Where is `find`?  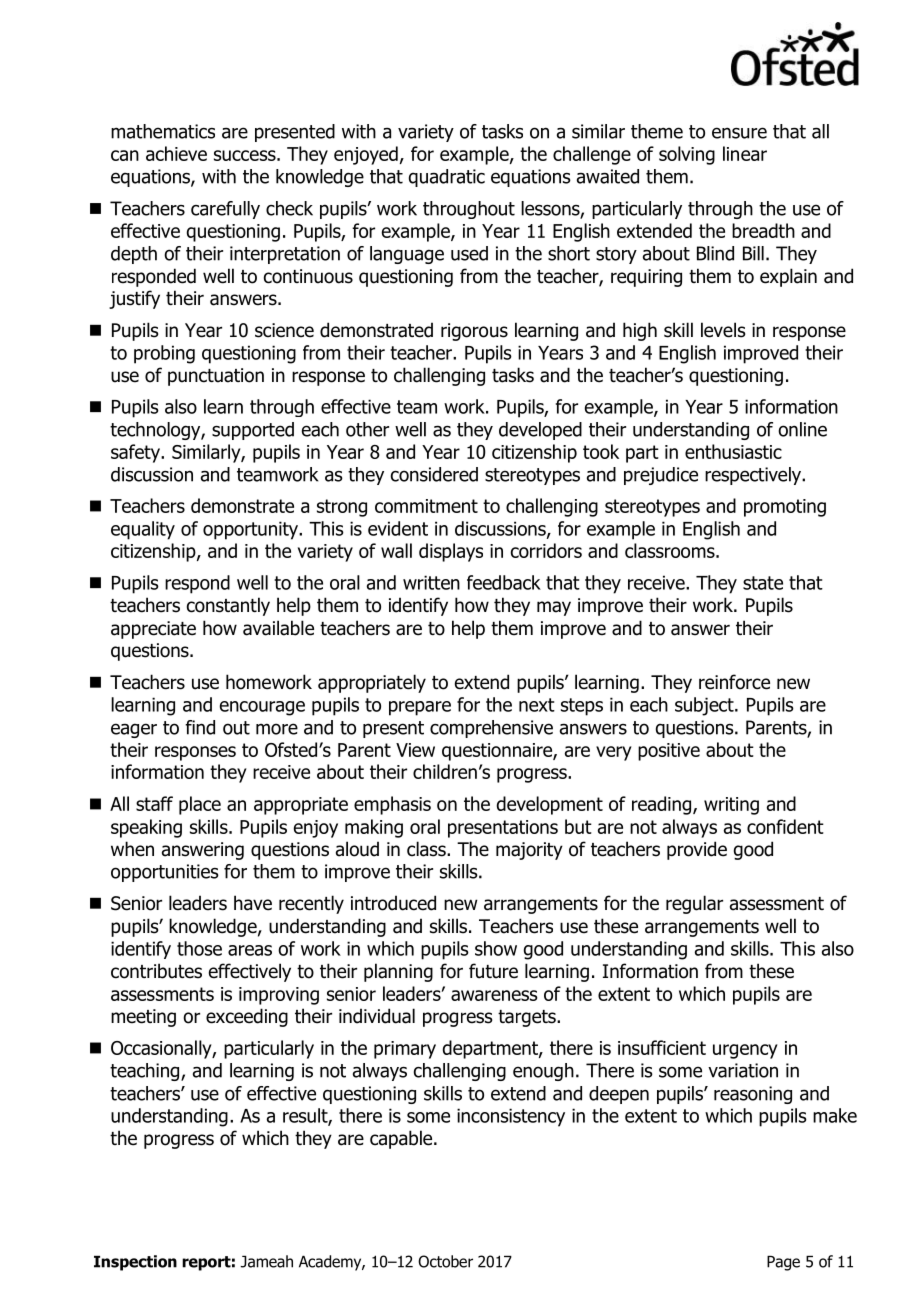 find is located at coordinates (200, 727).
